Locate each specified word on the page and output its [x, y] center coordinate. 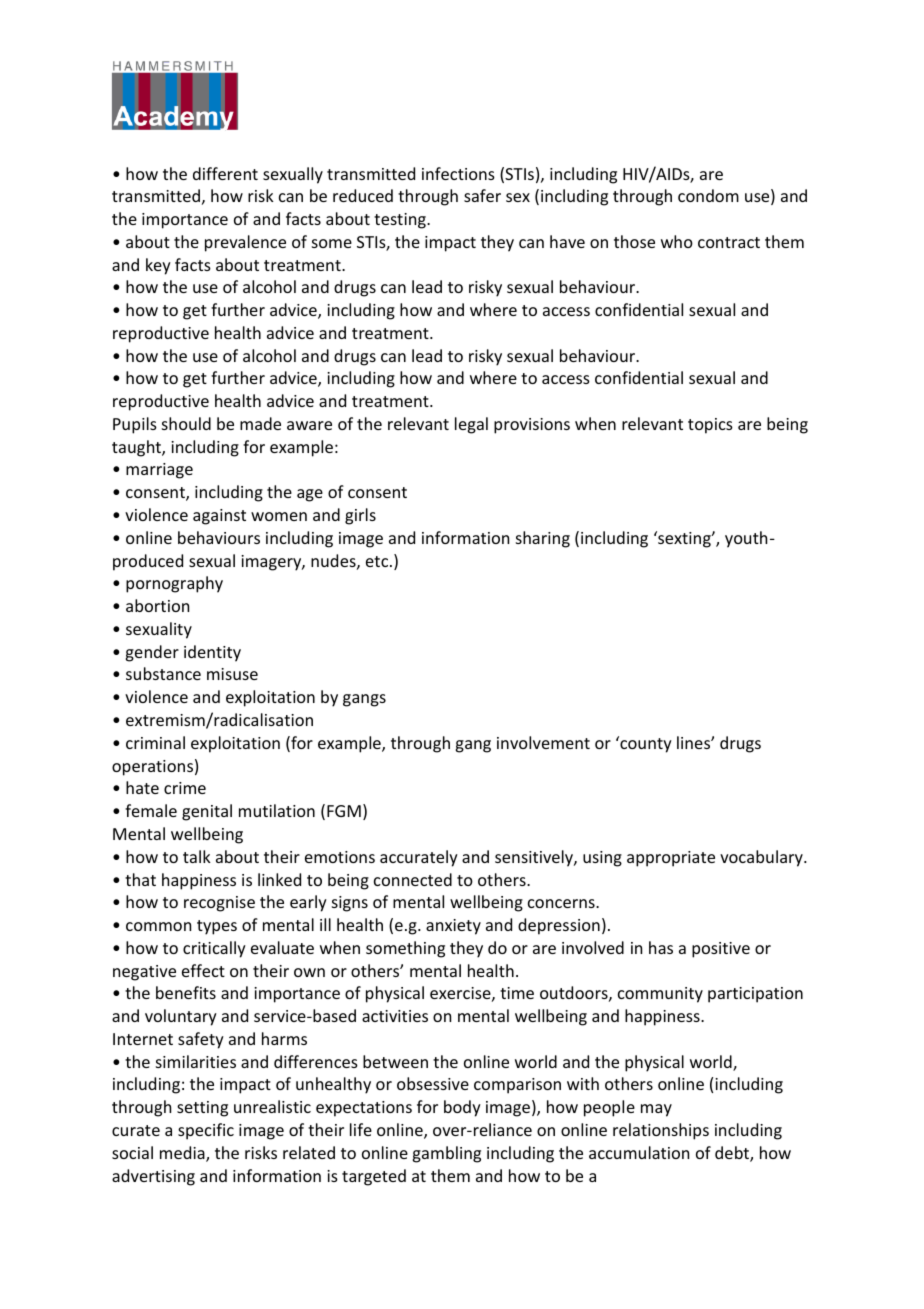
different [225, 173]
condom [708, 195]
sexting [684, 539]
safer [482, 195]
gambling [446, 1154]
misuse [232, 674]
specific [206, 1131]
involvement [543, 742]
